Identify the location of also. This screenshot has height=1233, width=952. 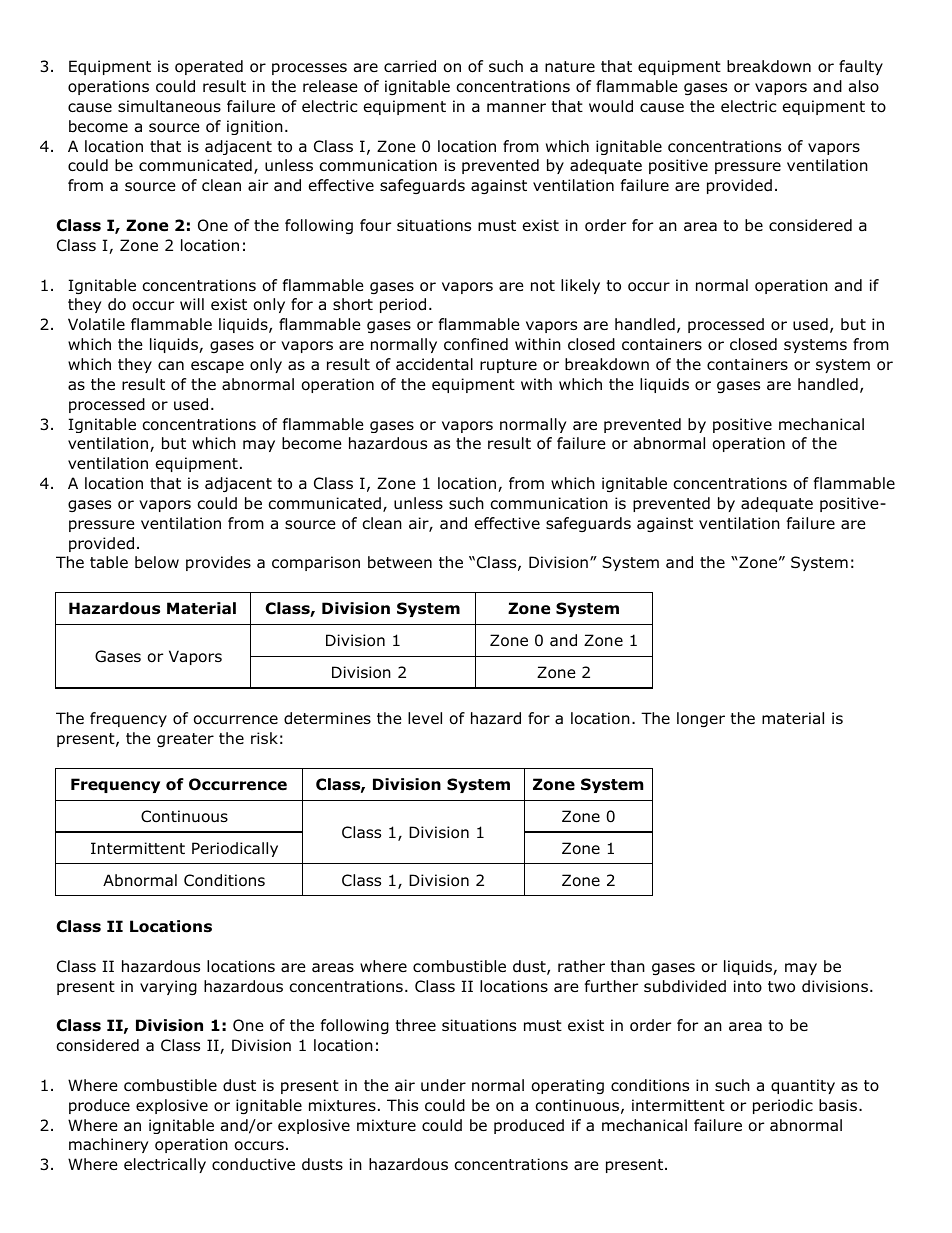
(864, 86).
